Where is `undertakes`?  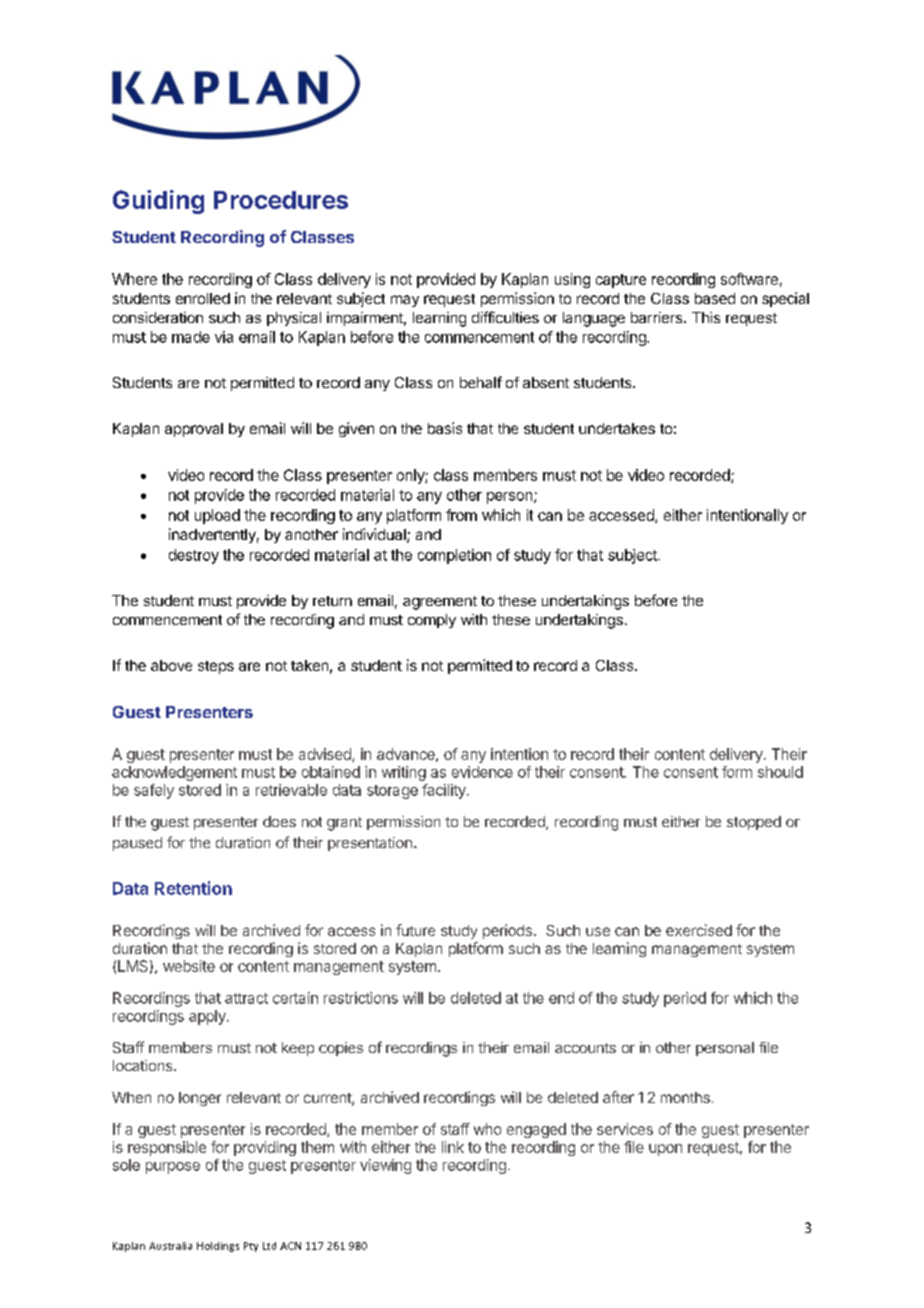
undertakes is located at coordinates (617, 428).
